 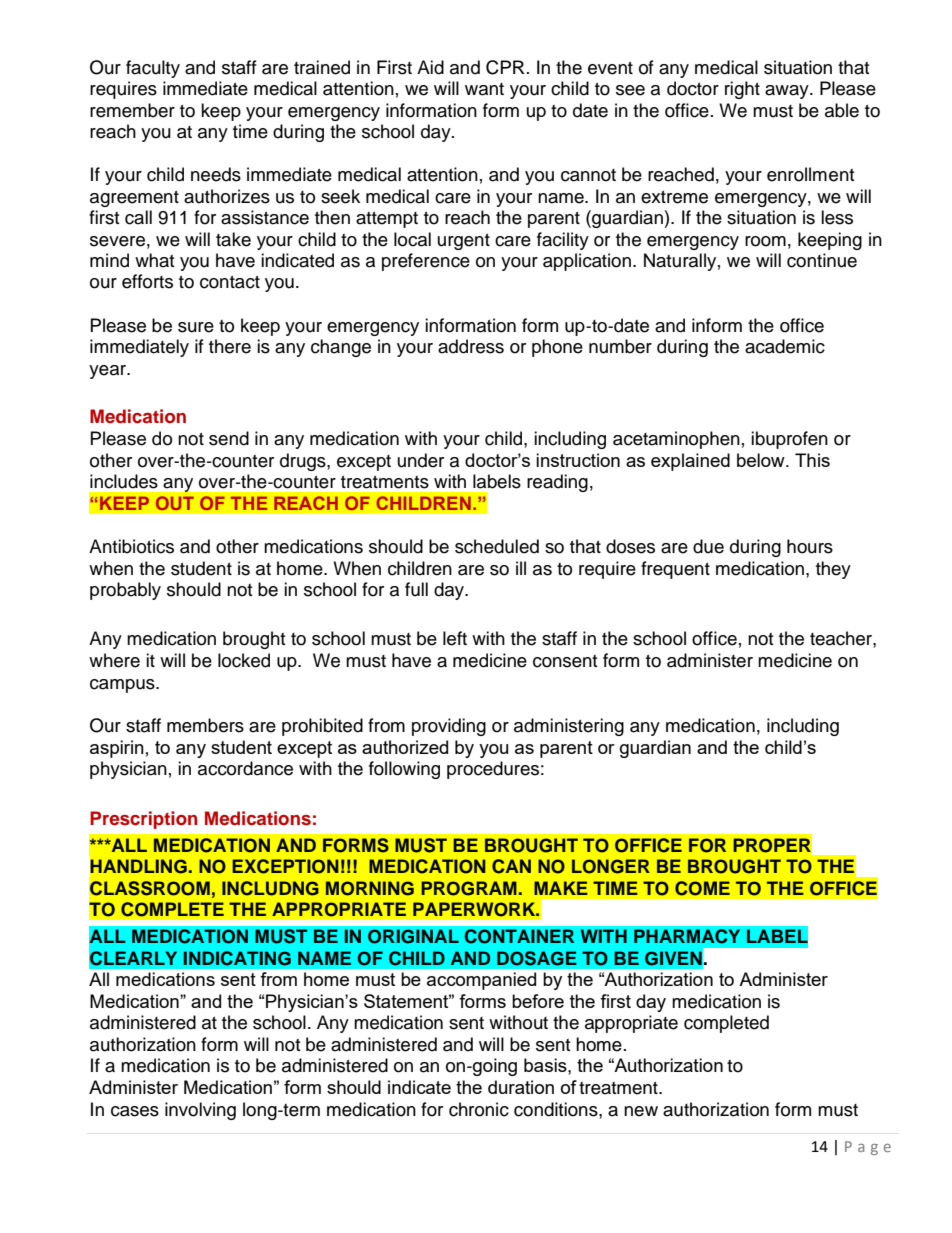 What do you see at coordinates (153, 69) in the screenshot?
I see `faculty` at bounding box center [153, 69].
